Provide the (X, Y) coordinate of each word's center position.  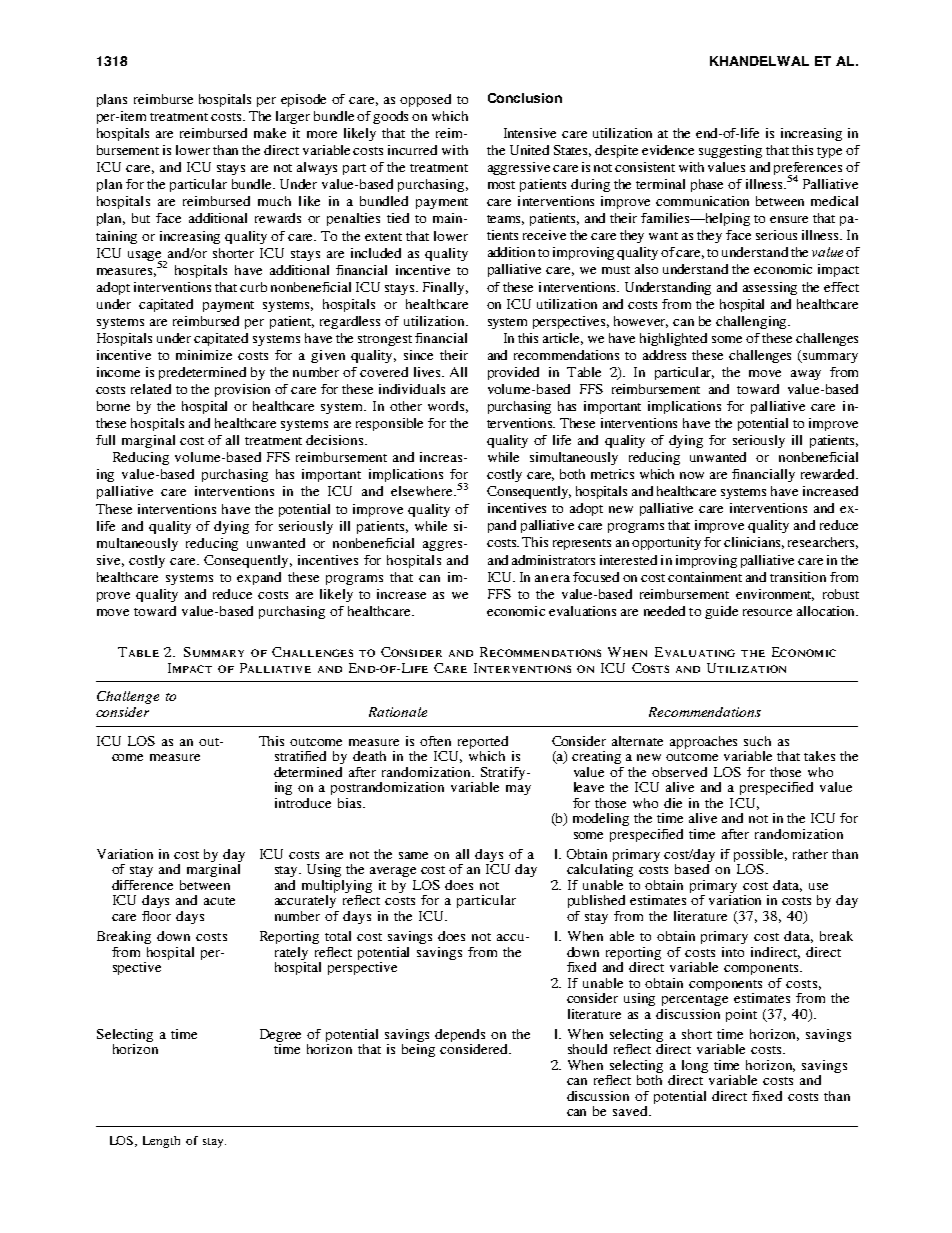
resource (767, 612)
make (270, 133)
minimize (204, 355)
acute (219, 901)
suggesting (730, 151)
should (587, 1049)
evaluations (582, 611)
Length (161, 1142)
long (695, 1066)
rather (810, 854)
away (806, 375)
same (413, 855)
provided (513, 373)
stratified (300, 756)
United (529, 150)
